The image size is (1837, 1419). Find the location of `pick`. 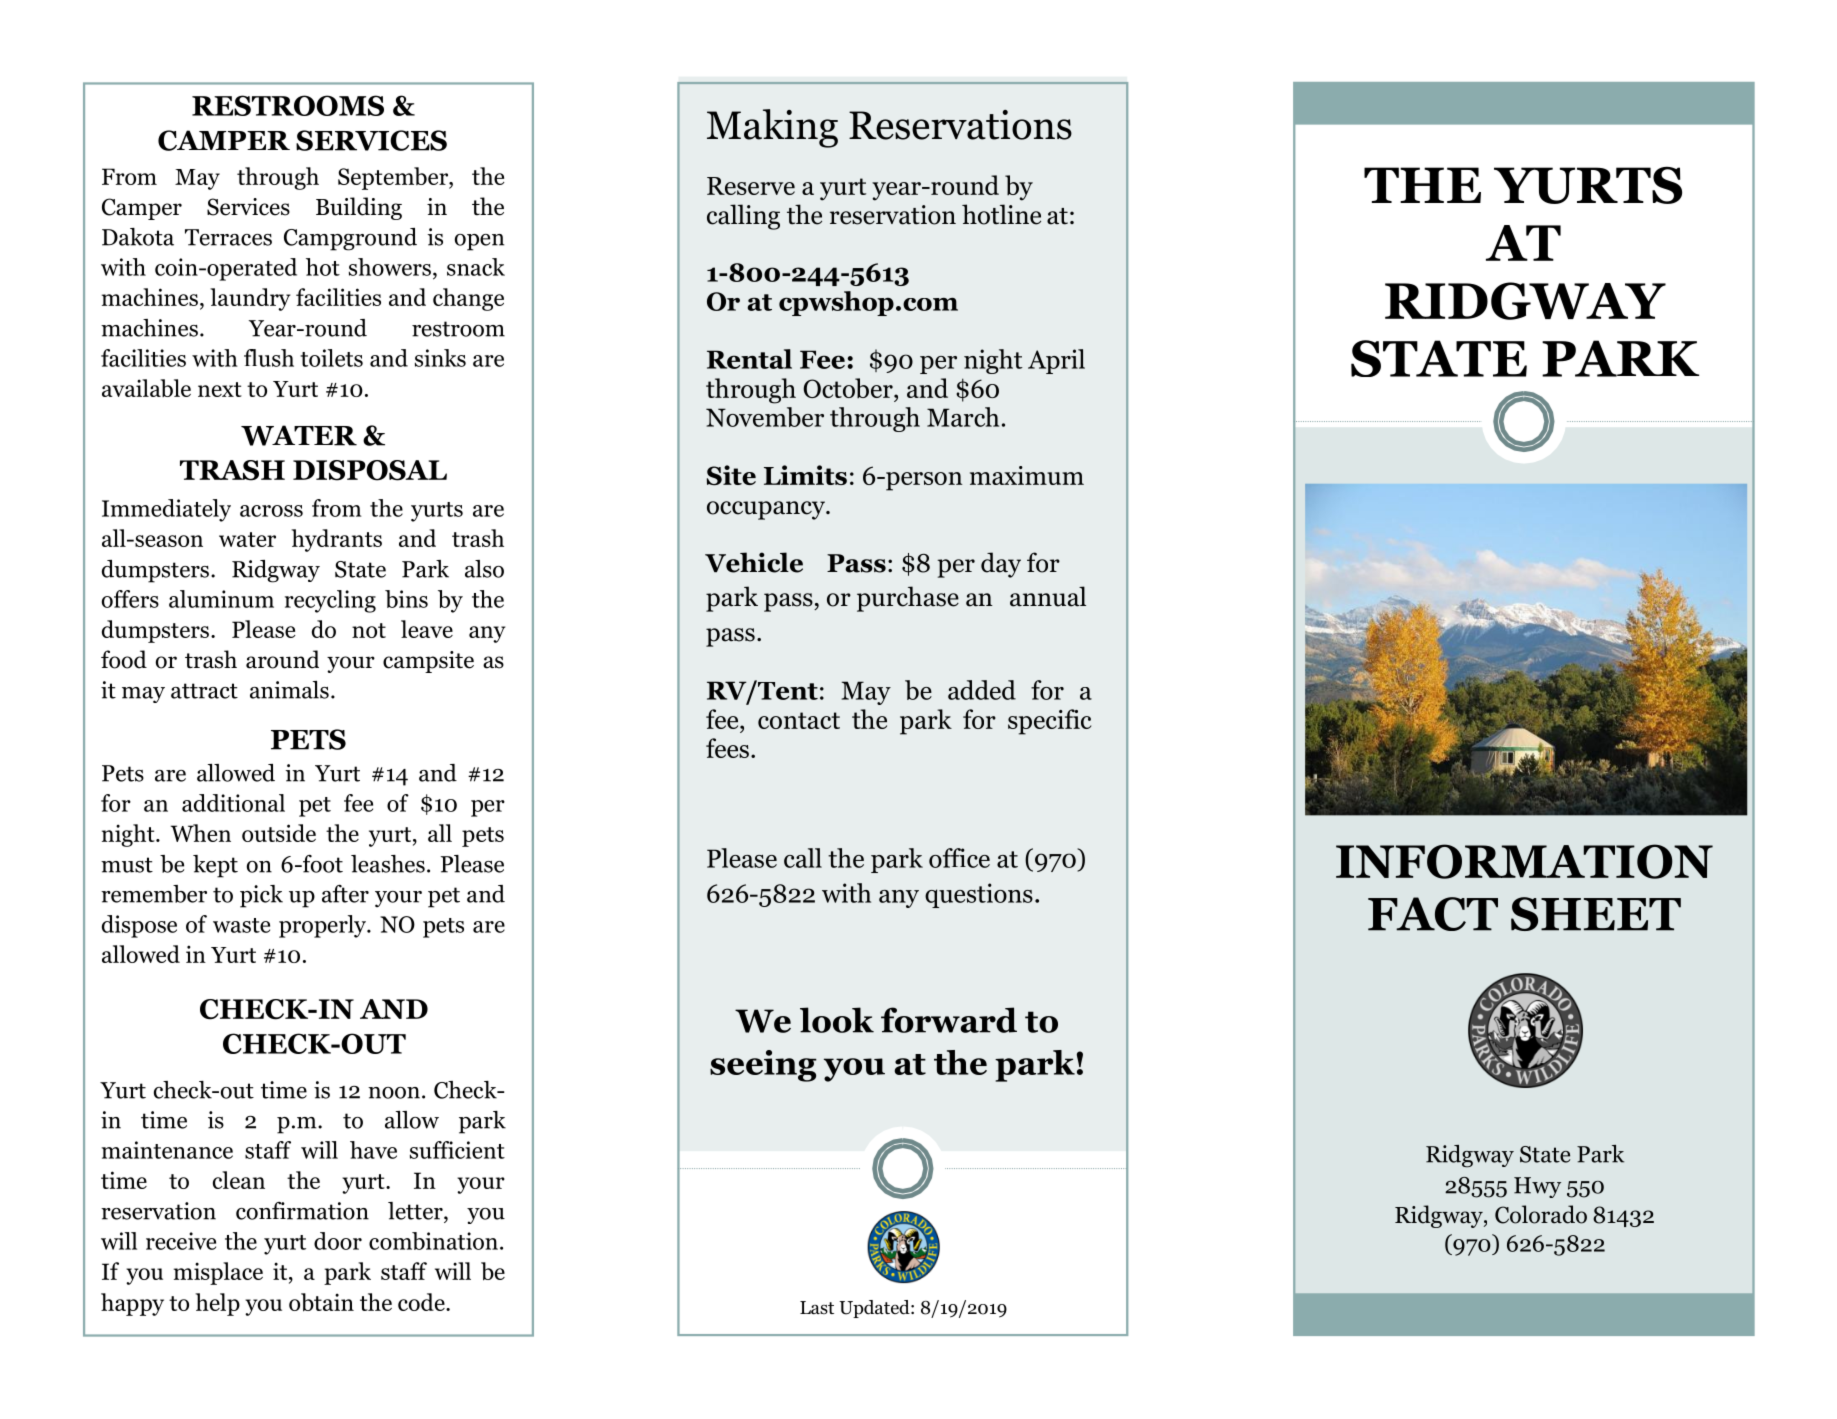

pick is located at coordinates (261, 896).
